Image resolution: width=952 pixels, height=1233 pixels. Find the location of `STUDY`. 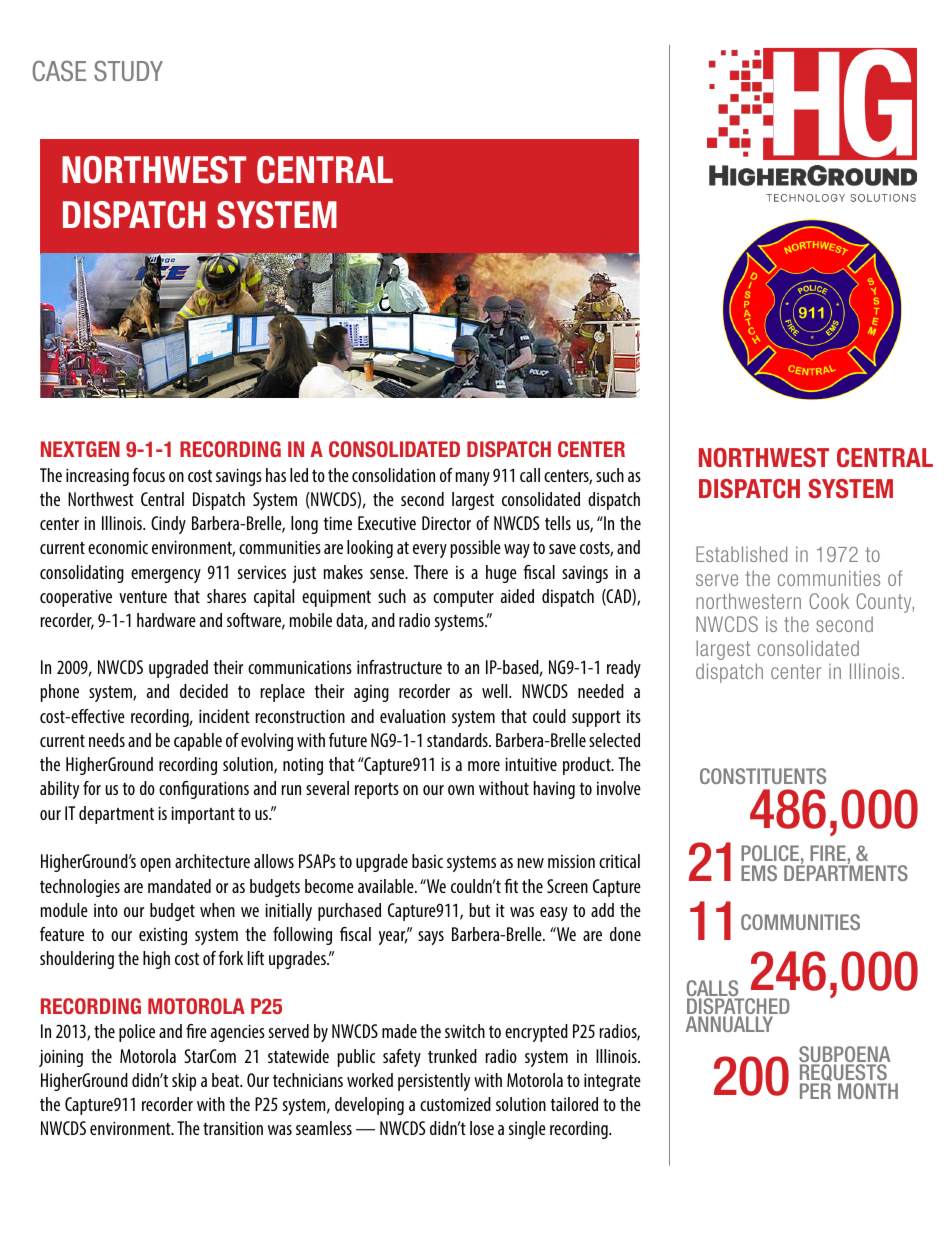

STUDY is located at coordinates (128, 71).
